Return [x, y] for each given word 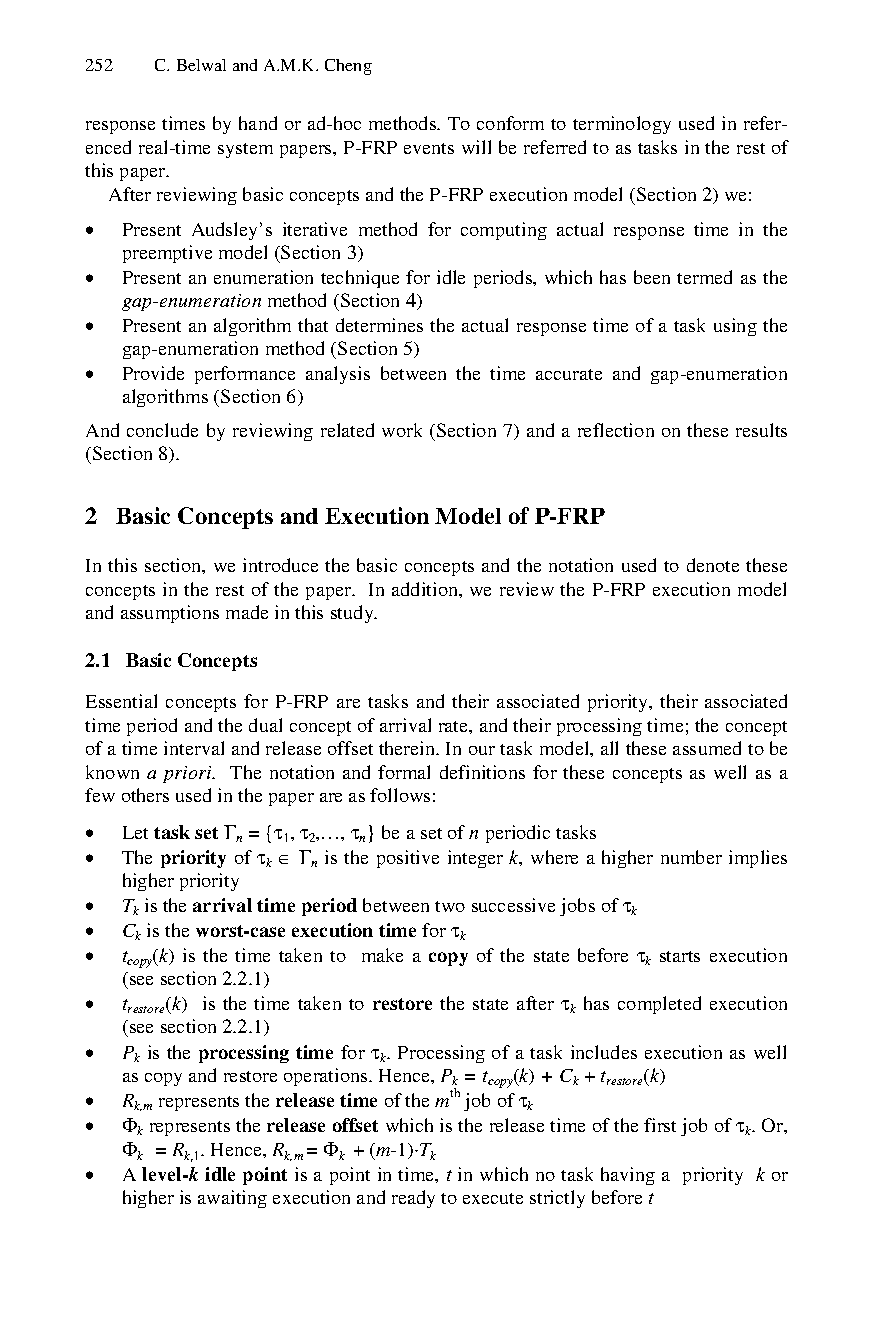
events [429, 148]
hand [258, 123]
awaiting [232, 1199]
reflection [616, 430]
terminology [622, 125]
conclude [162, 430]
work [402, 430]
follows [400, 795]
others [145, 795]
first [660, 1125]
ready [413, 1199]
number [691, 857]
